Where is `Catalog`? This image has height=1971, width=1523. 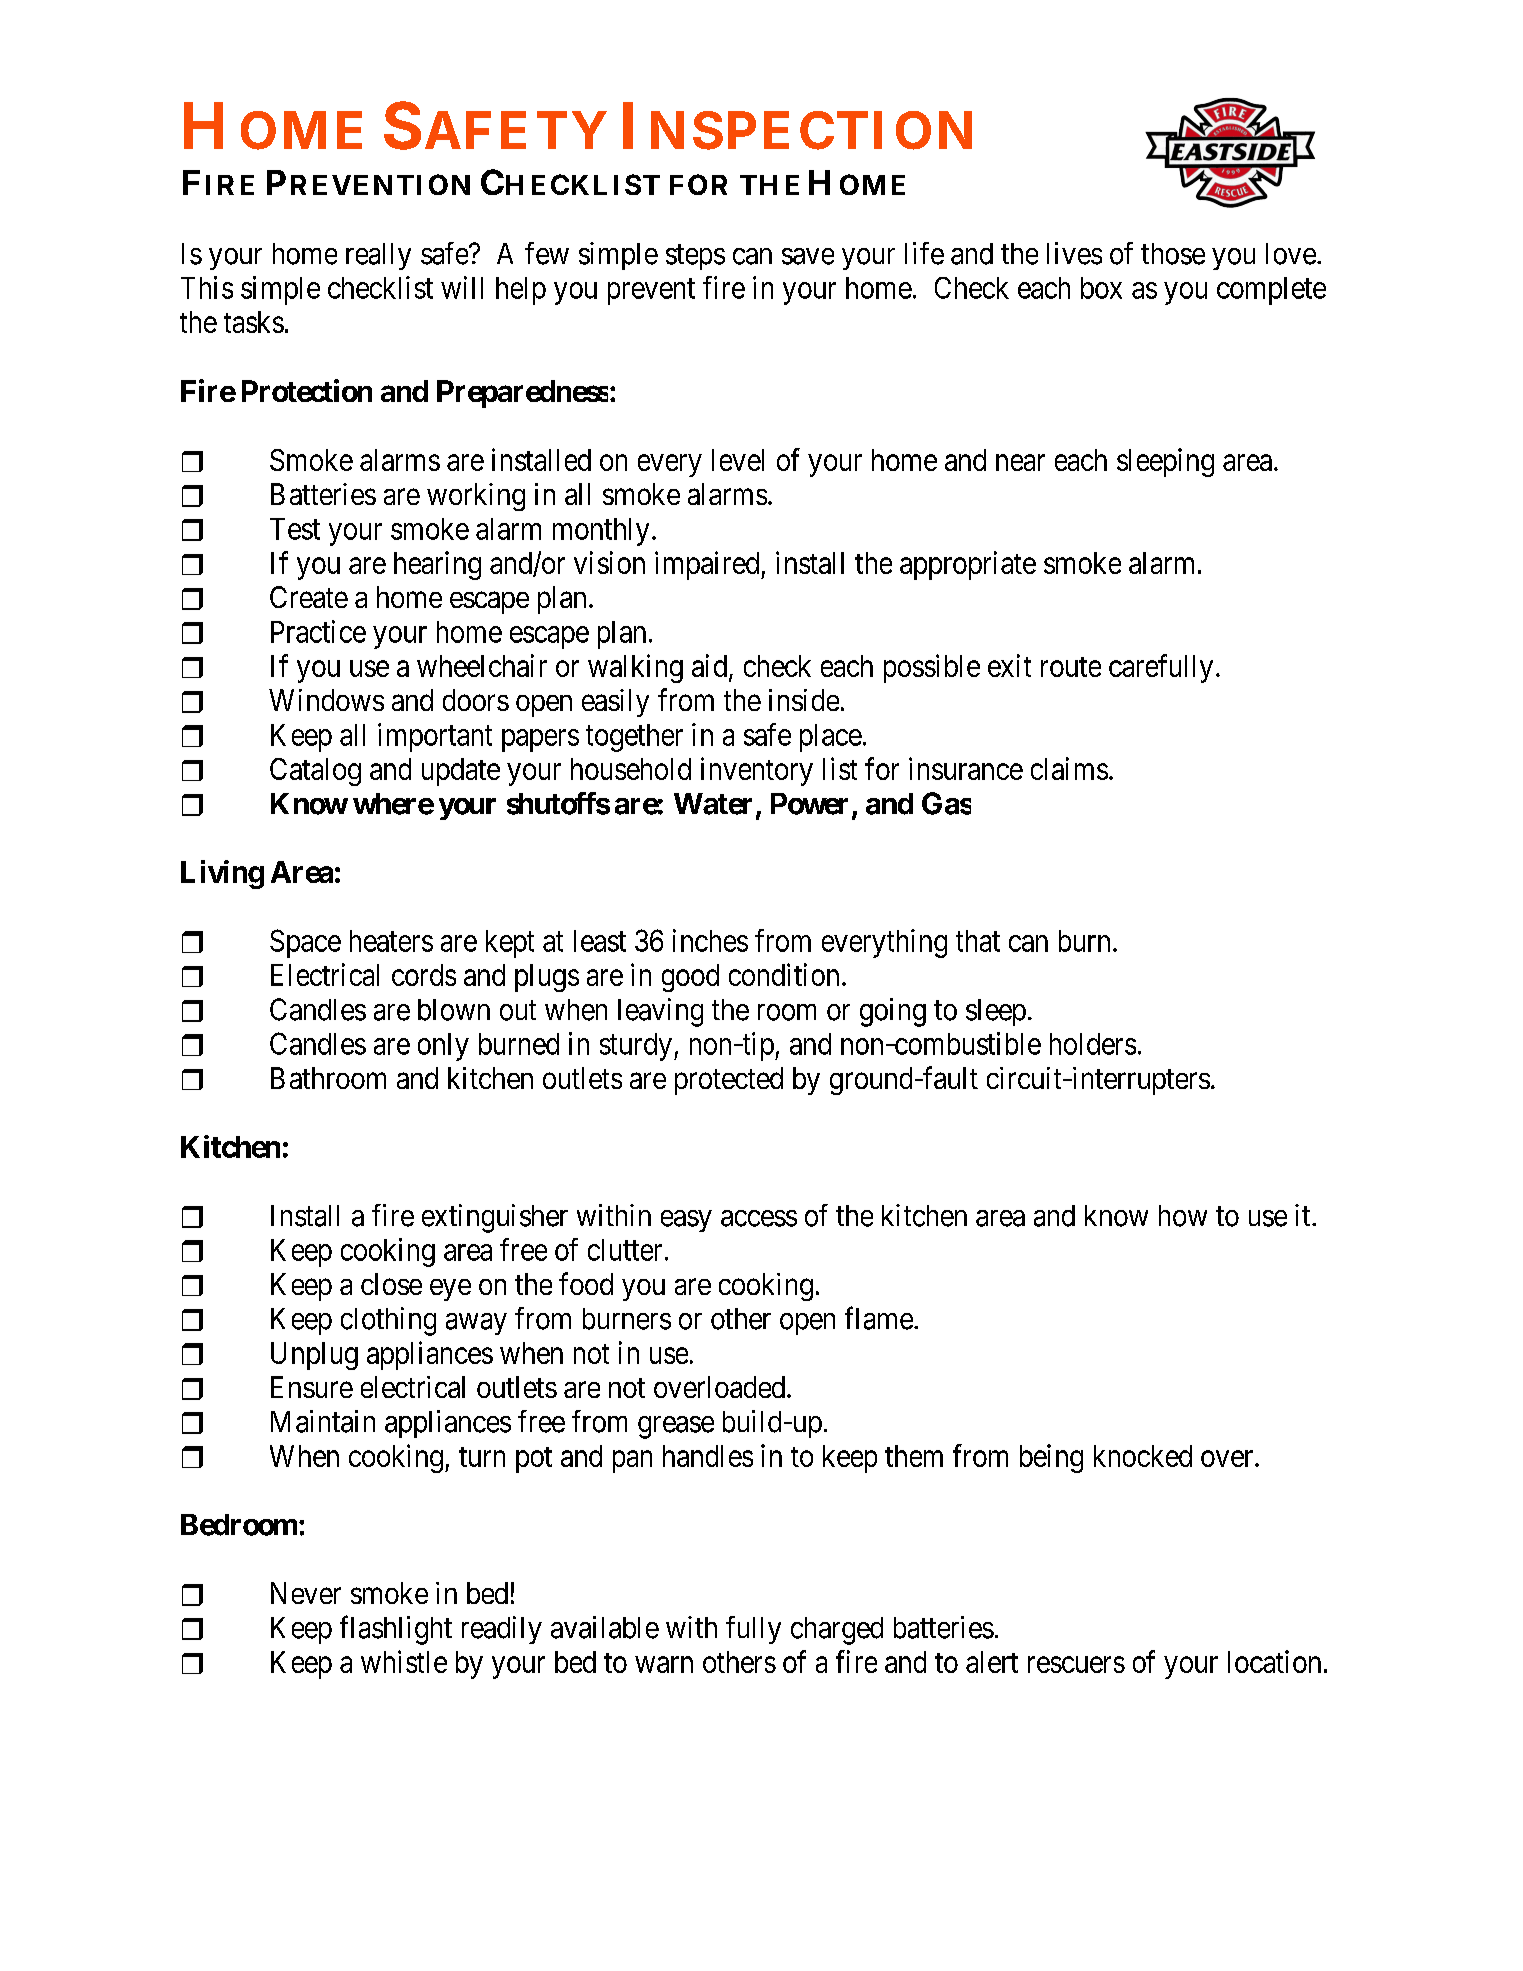
Catalog is located at coordinates (315, 772).
